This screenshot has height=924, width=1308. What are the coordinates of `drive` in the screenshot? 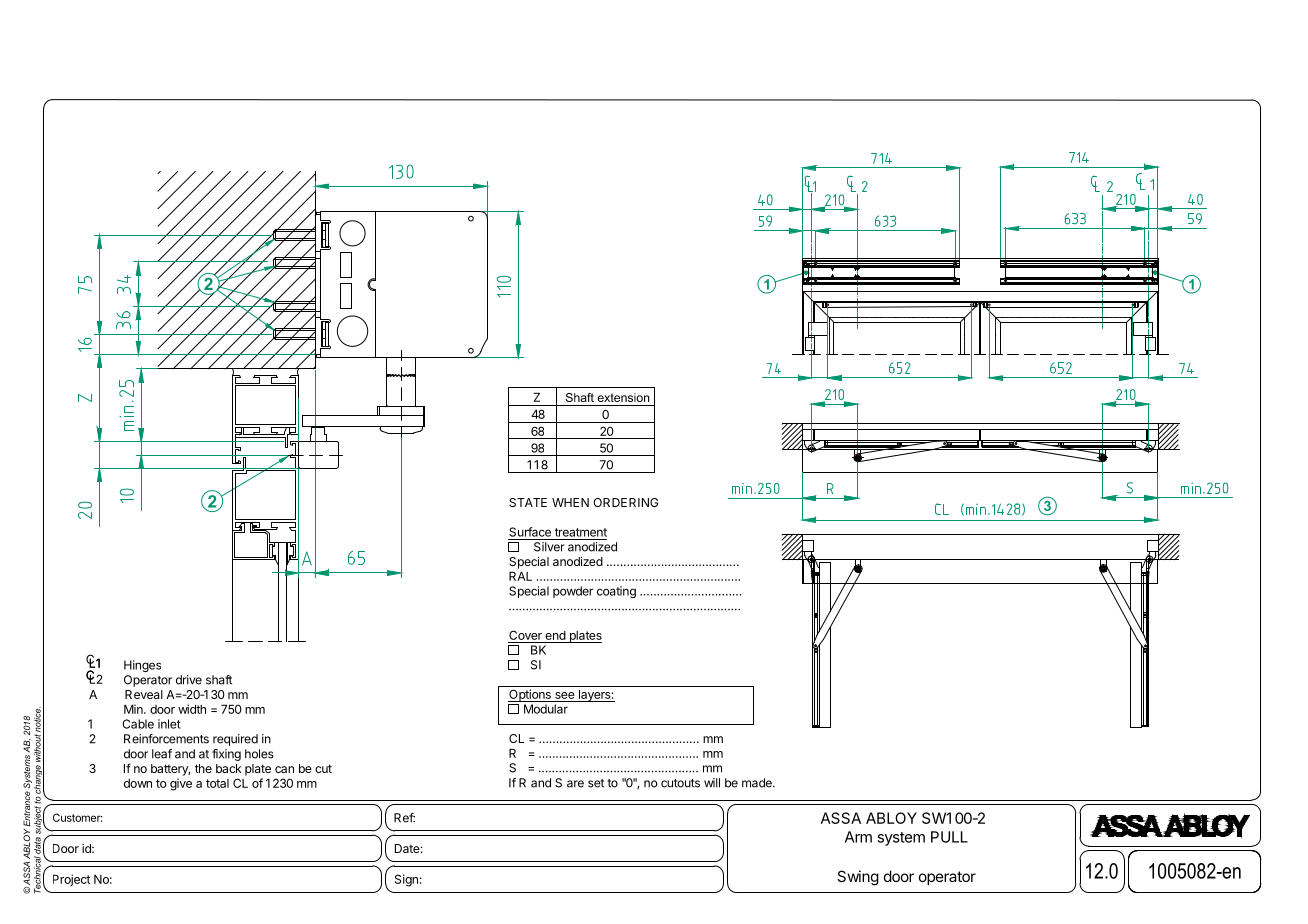 It's located at (189, 680).
